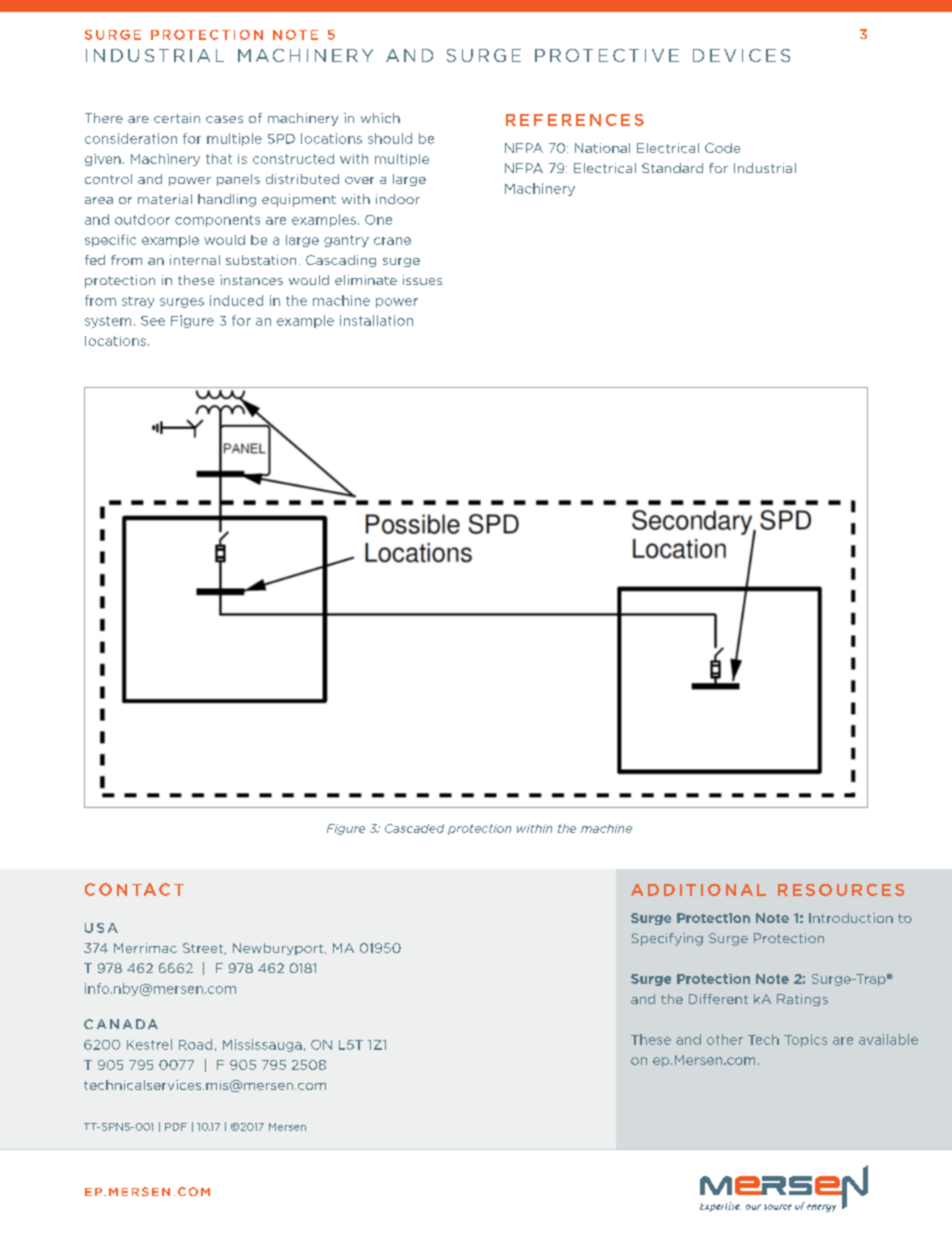  Describe the element at coordinates (722, 148) in the document. I see `Code` at that location.
